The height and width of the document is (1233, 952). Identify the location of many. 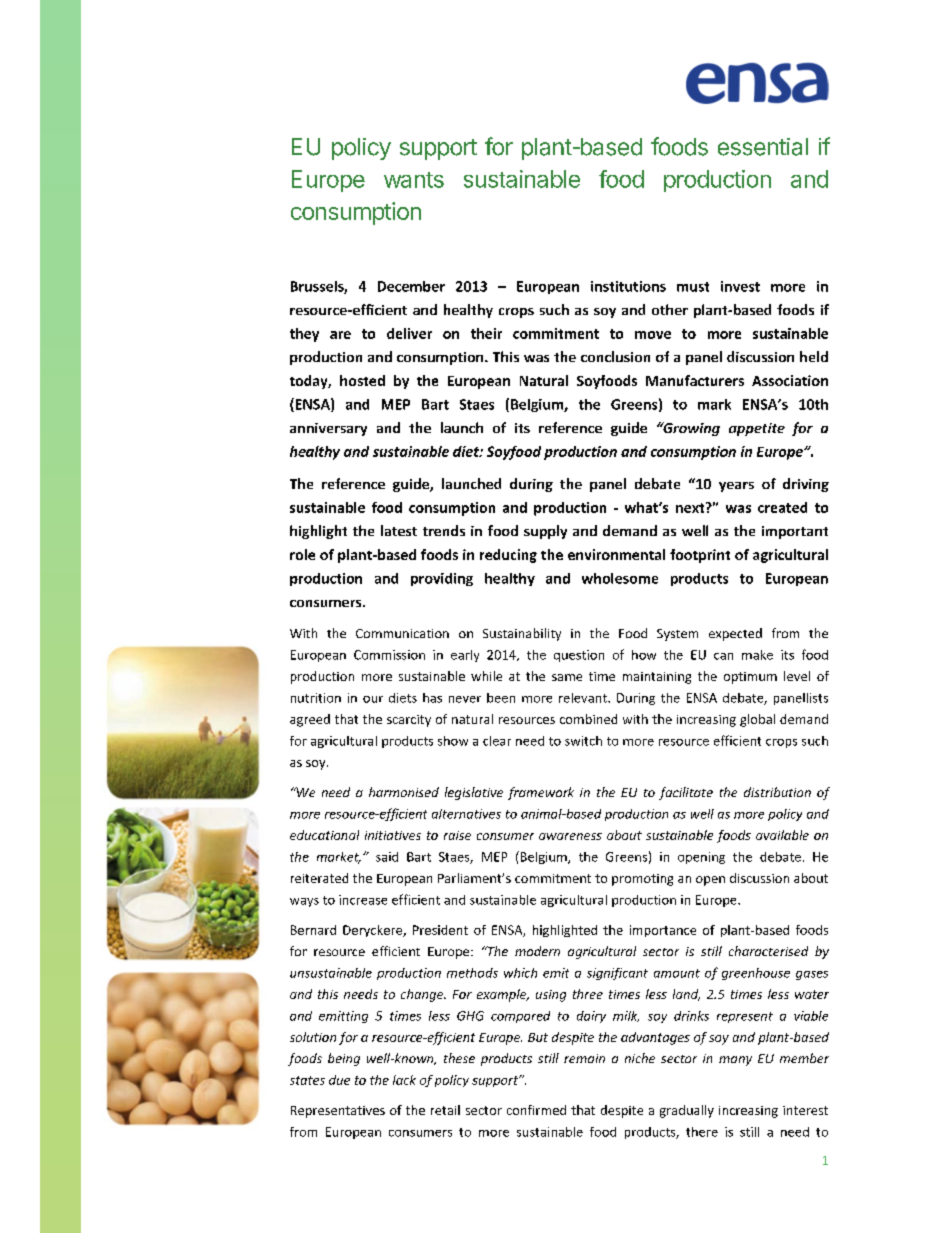
(735, 1061).
